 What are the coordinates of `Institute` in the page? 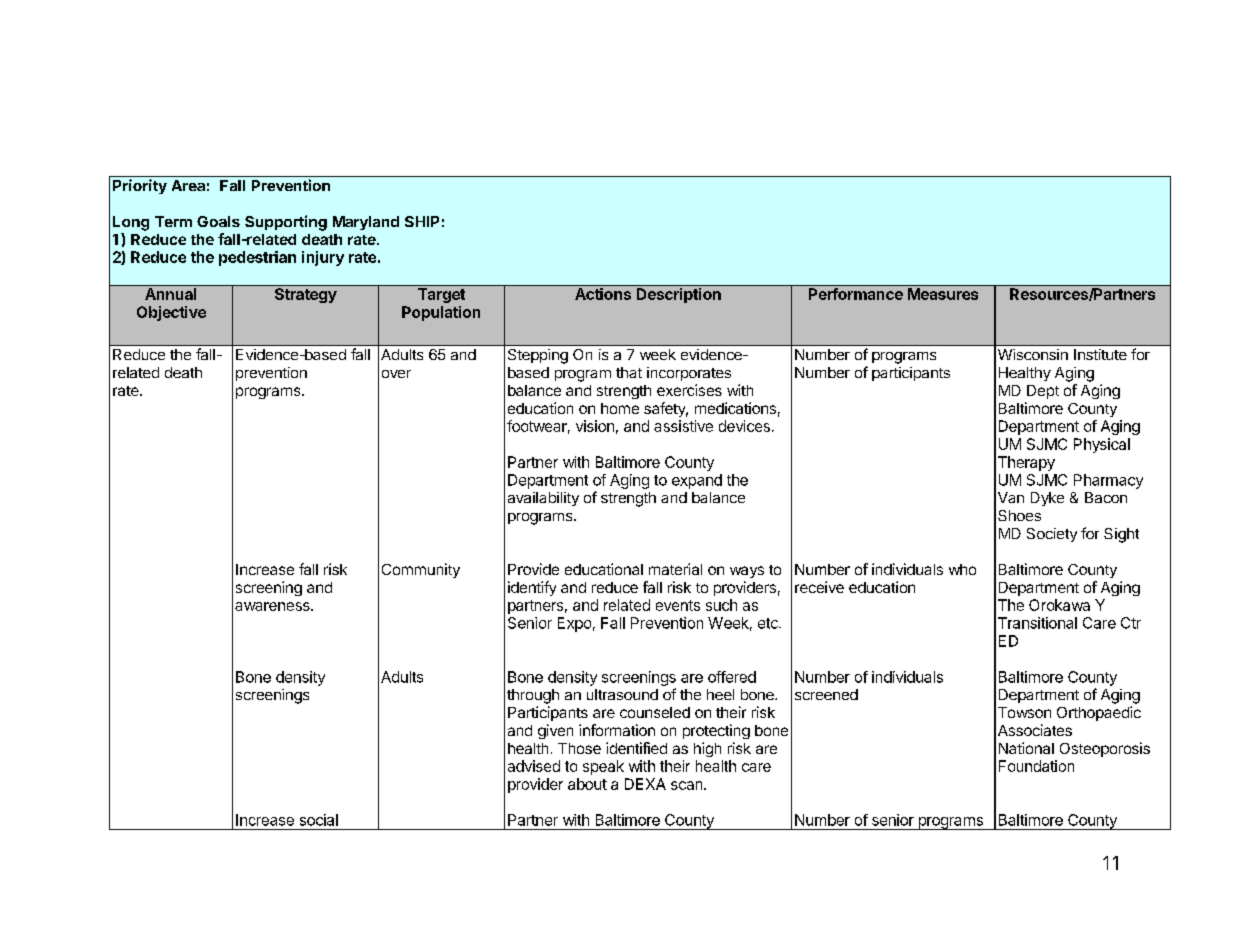 It's located at (1100, 354).
